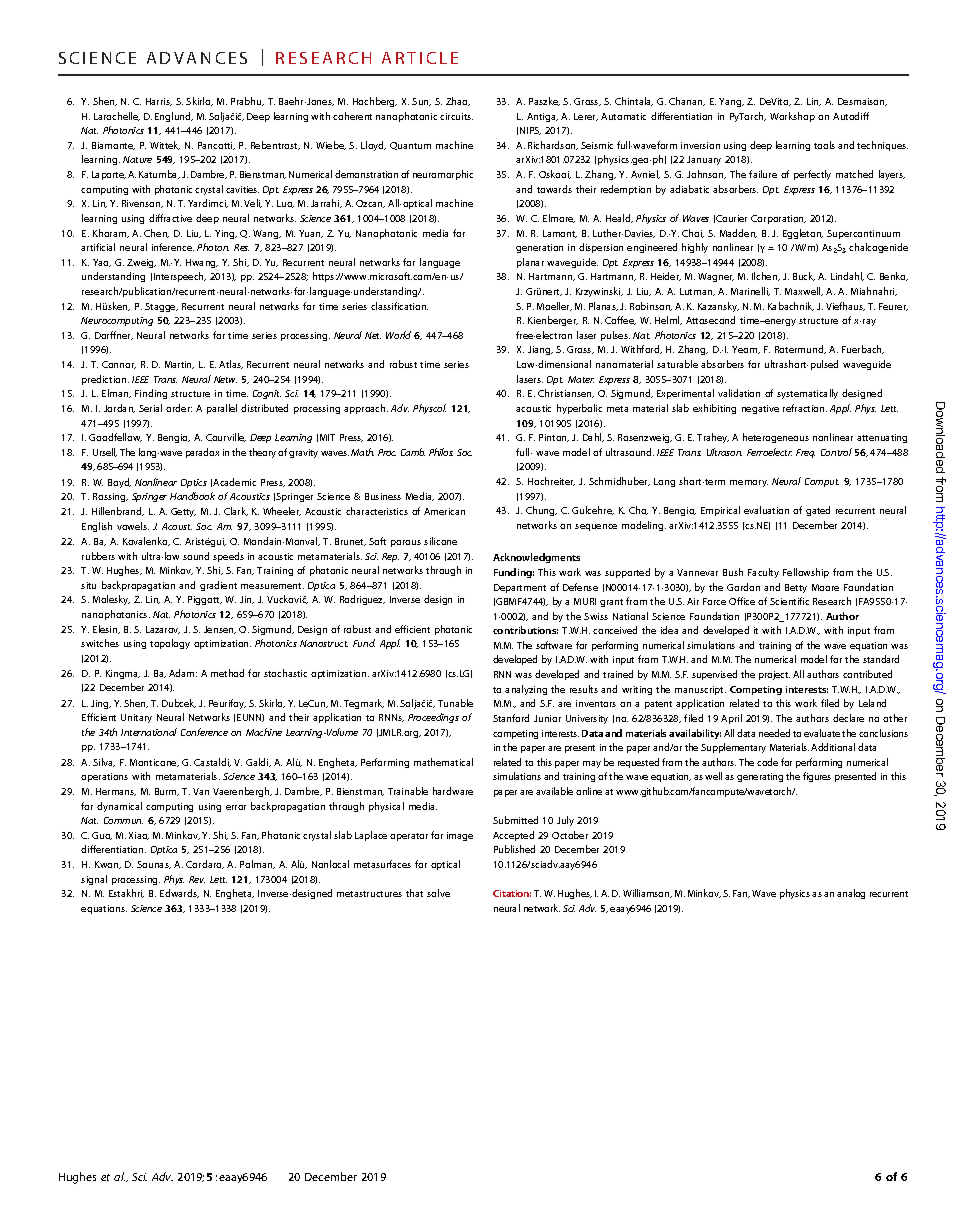 The image size is (967, 1232). Describe the element at coordinates (807, 394) in the screenshot. I see `systematically` at that location.
